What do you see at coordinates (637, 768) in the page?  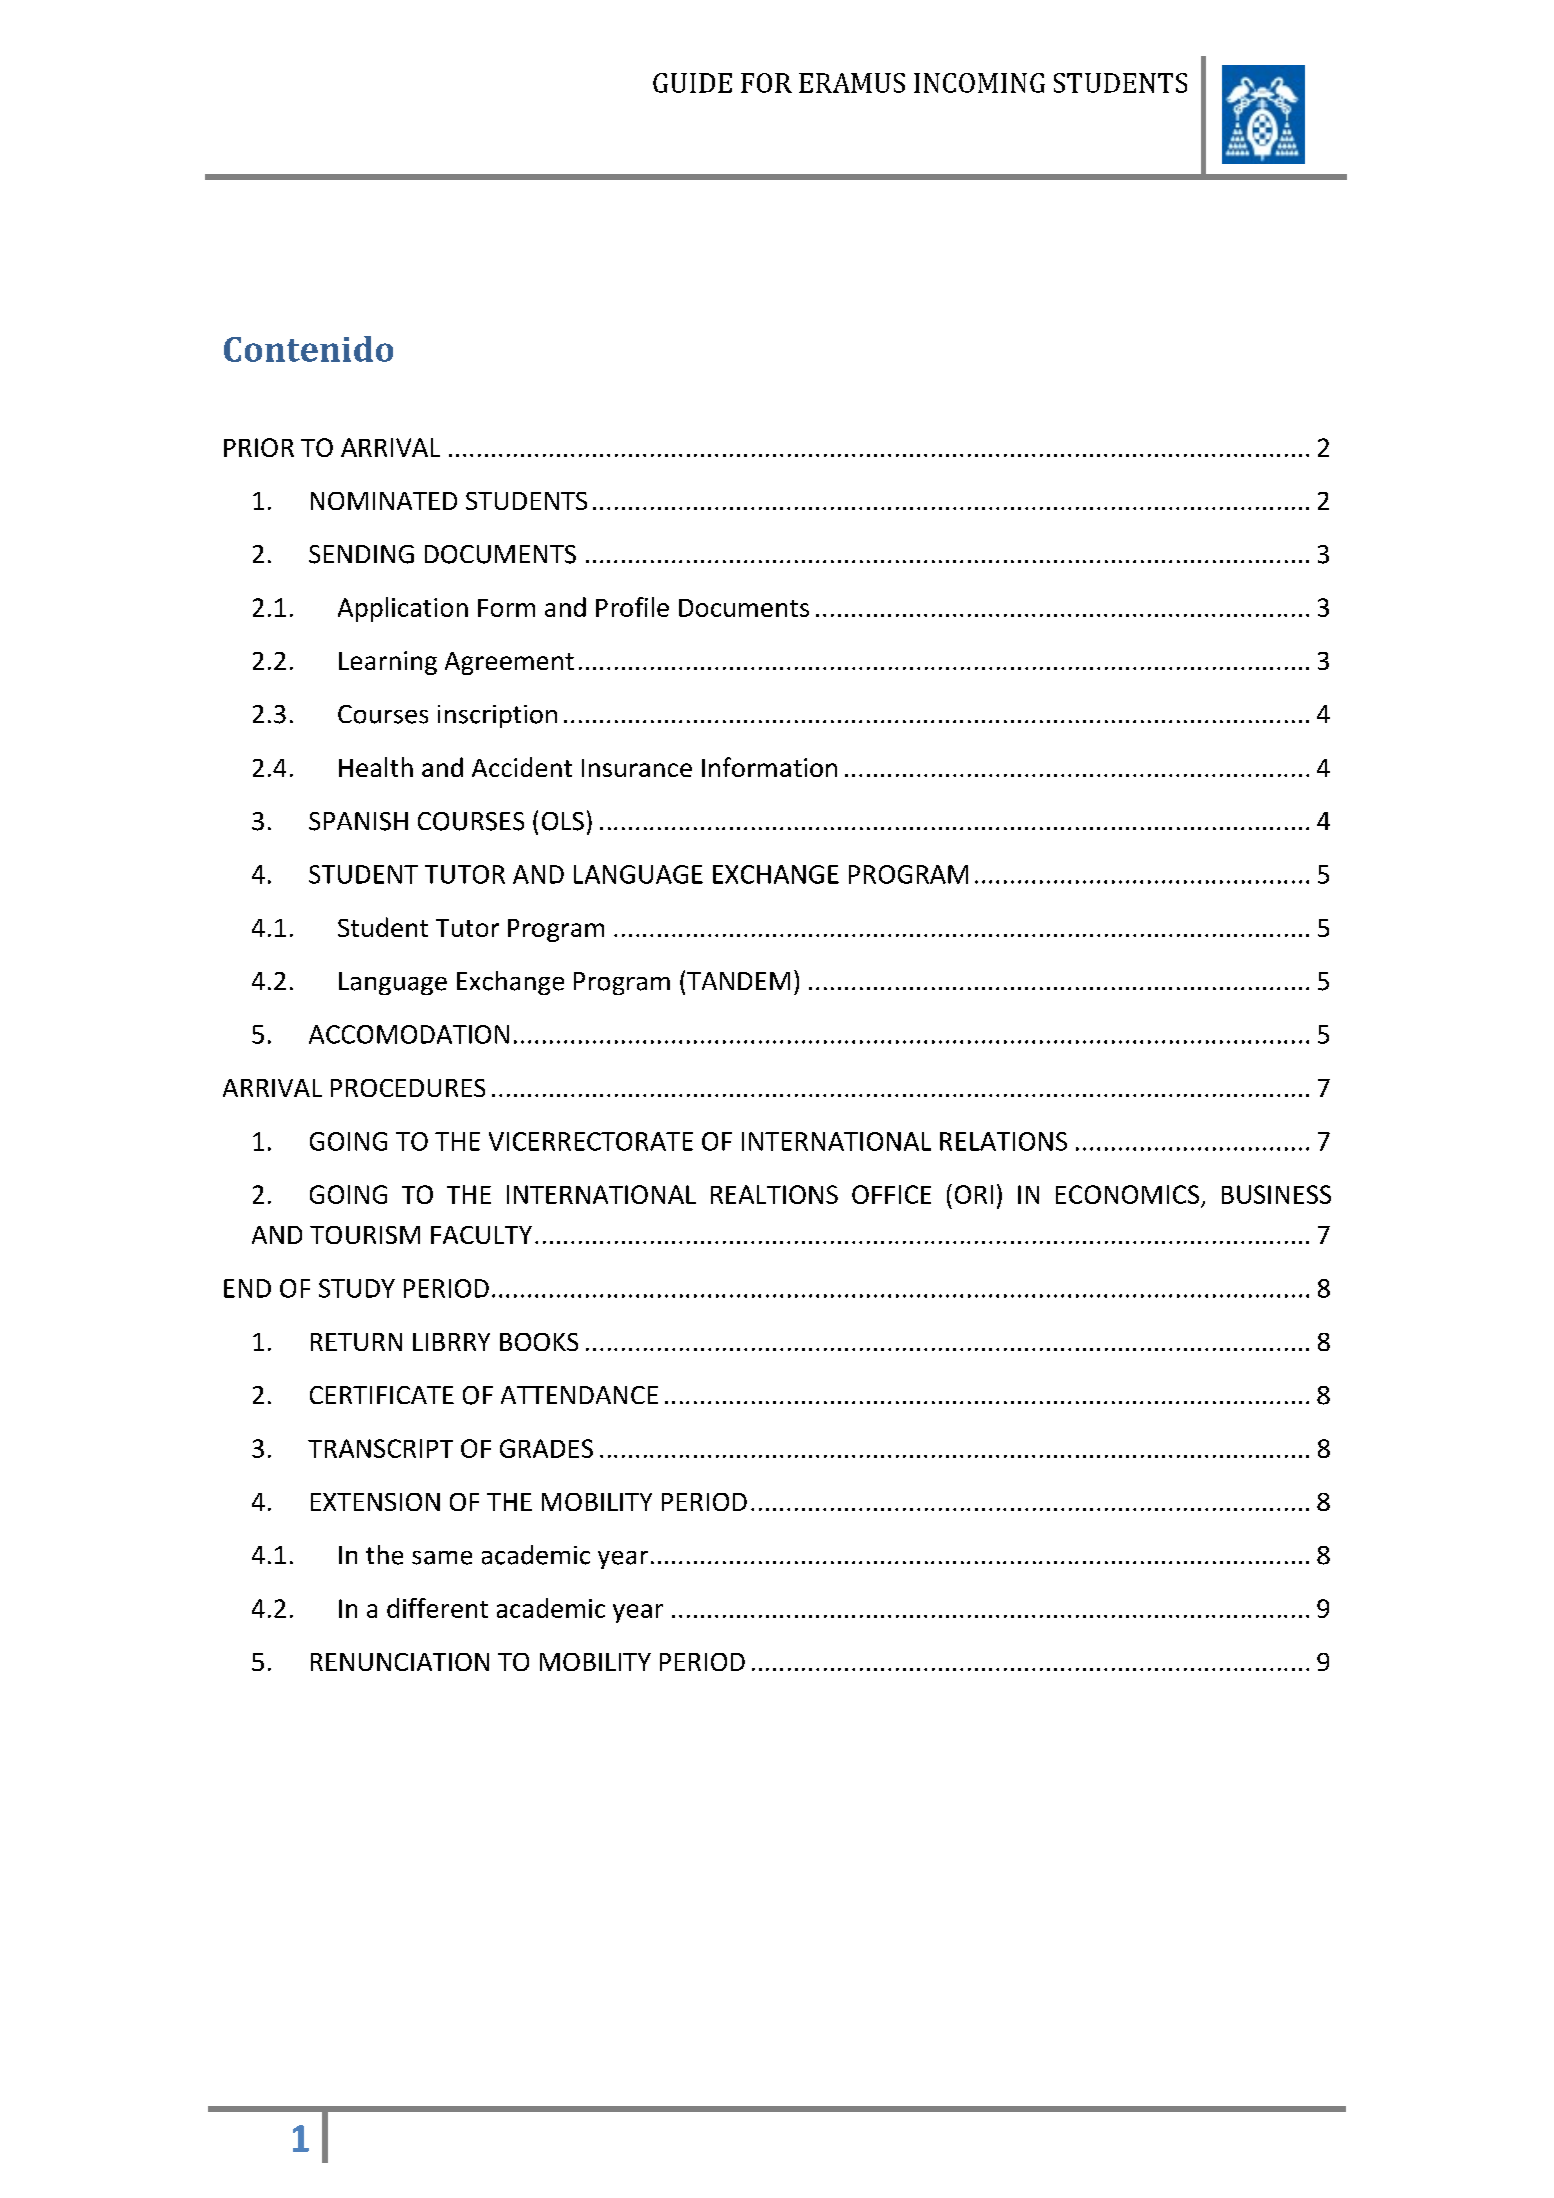 I see `Insurance` at bounding box center [637, 768].
